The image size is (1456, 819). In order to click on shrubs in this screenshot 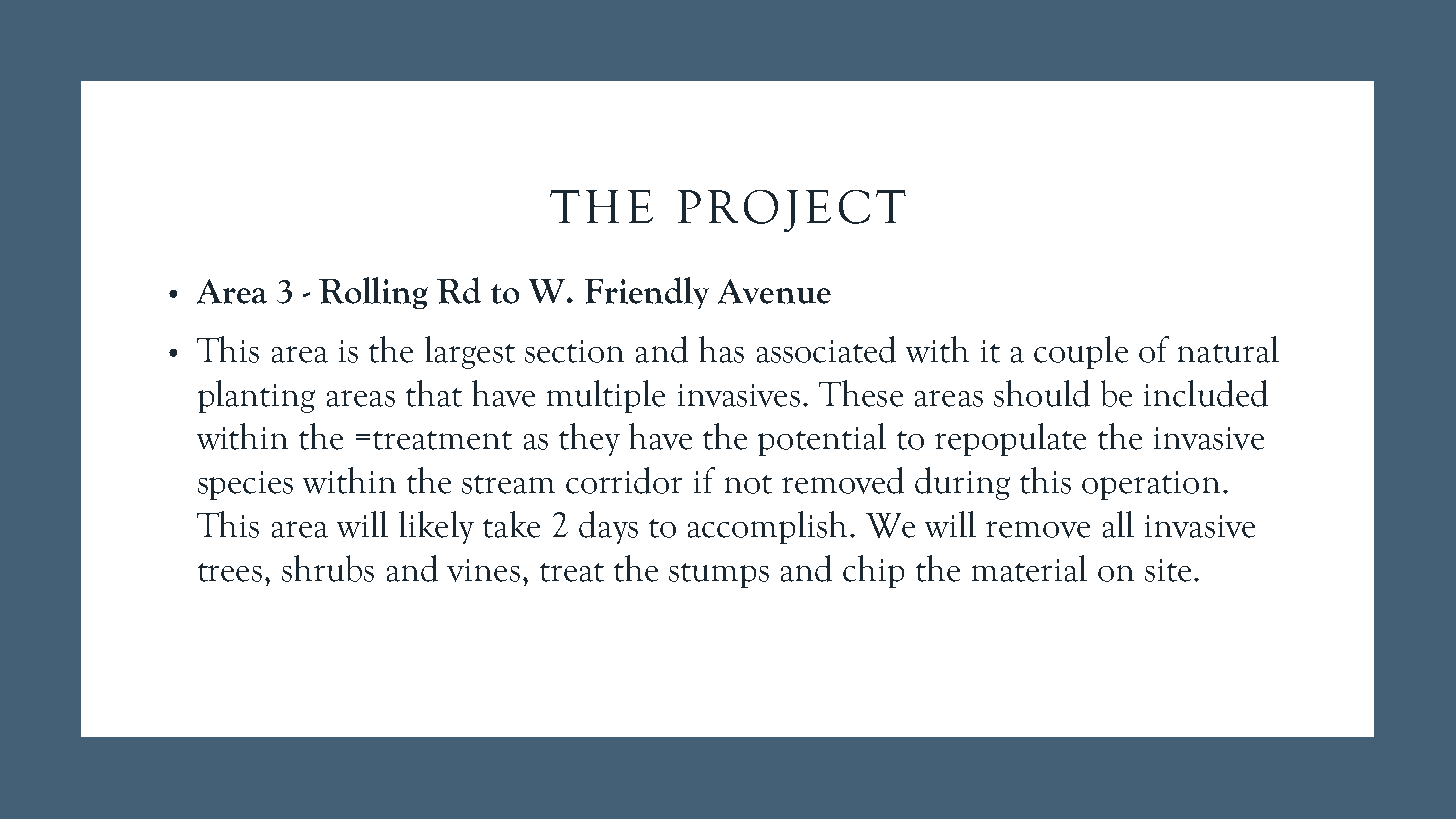, I will do `click(328, 568)`.
